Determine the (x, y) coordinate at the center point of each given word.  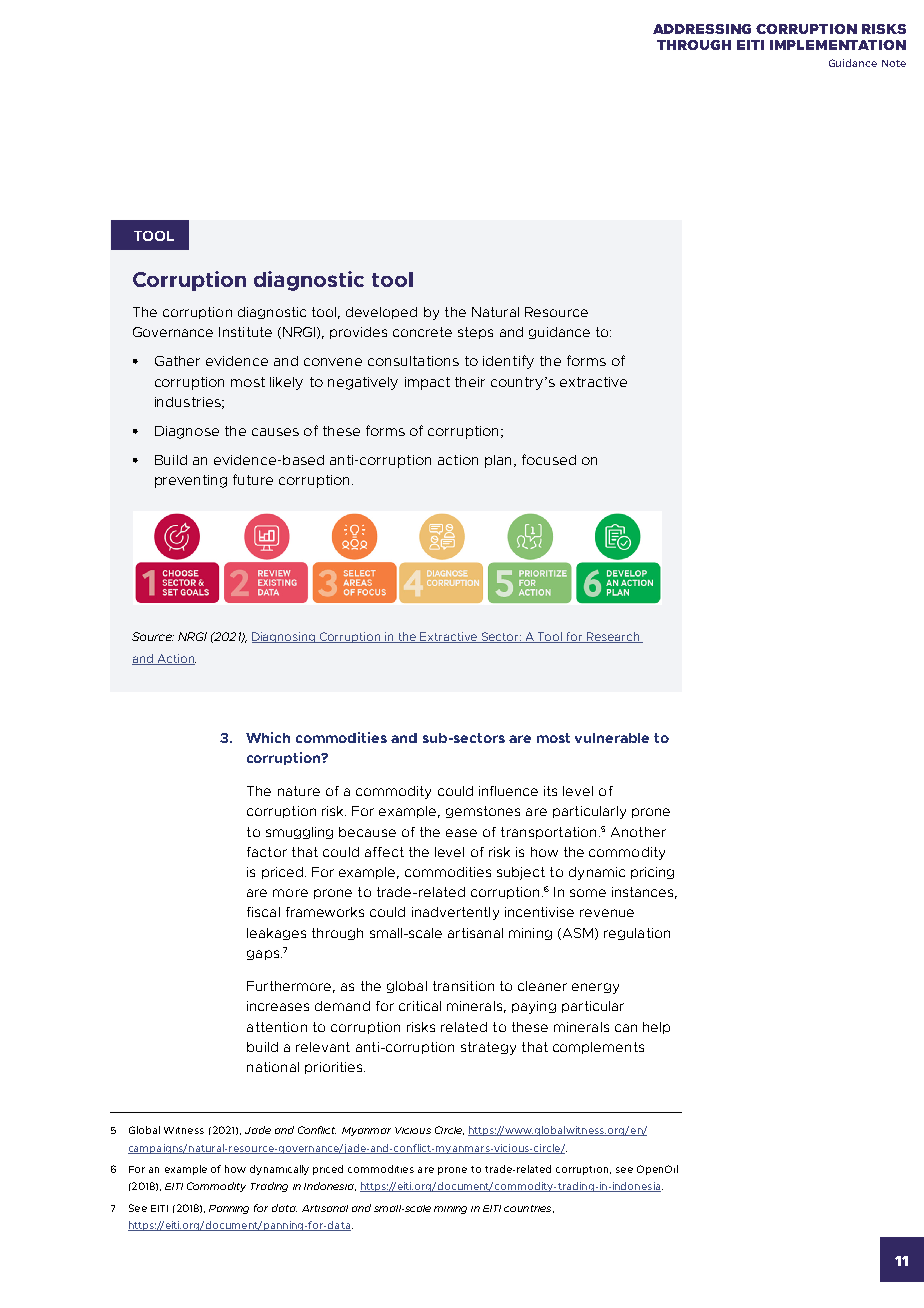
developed (381, 313)
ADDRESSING (702, 29)
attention (277, 1027)
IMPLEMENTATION (838, 45)
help (656, 1028)
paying (534, 1007)
